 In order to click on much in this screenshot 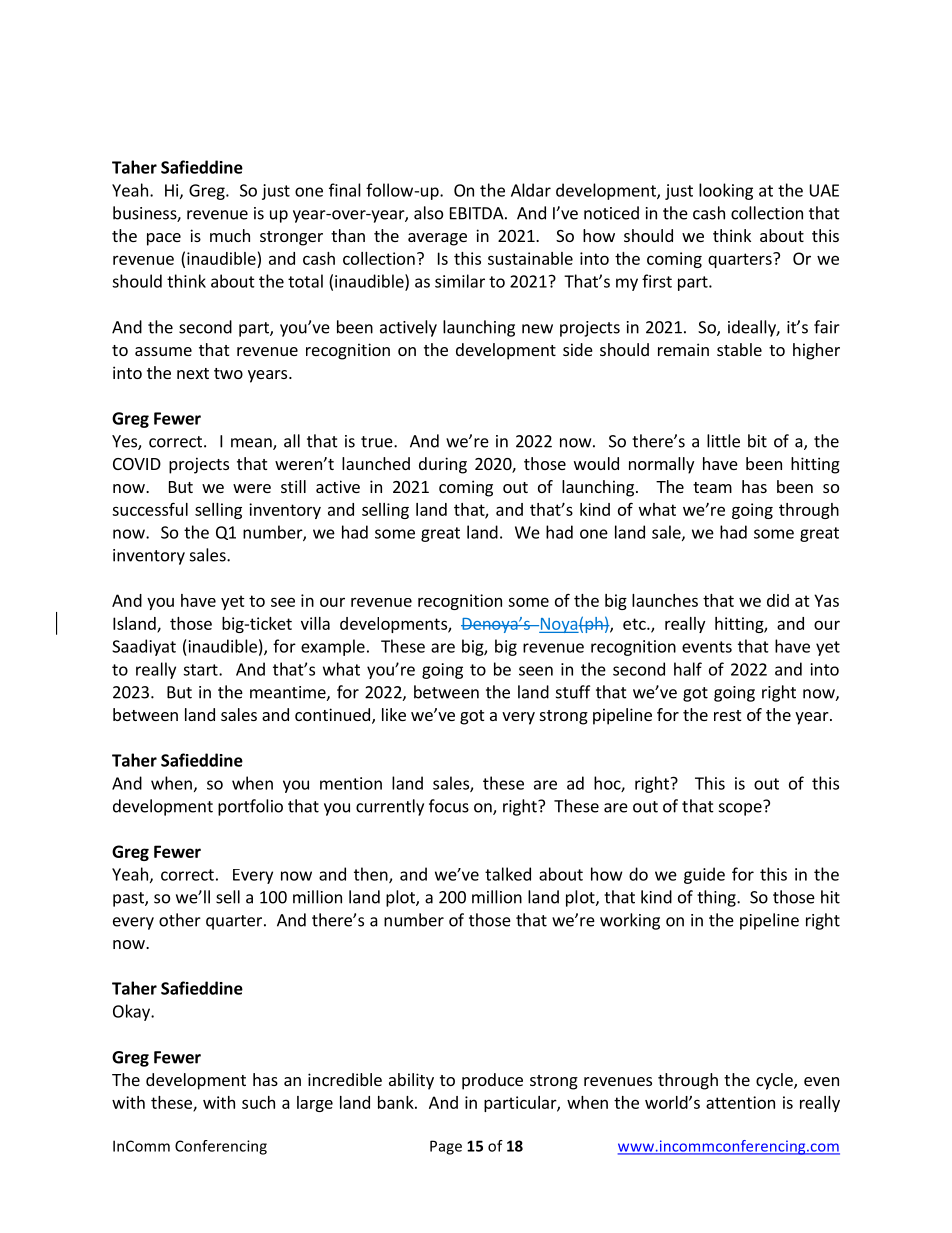, I will do `click(230, 235)`.
